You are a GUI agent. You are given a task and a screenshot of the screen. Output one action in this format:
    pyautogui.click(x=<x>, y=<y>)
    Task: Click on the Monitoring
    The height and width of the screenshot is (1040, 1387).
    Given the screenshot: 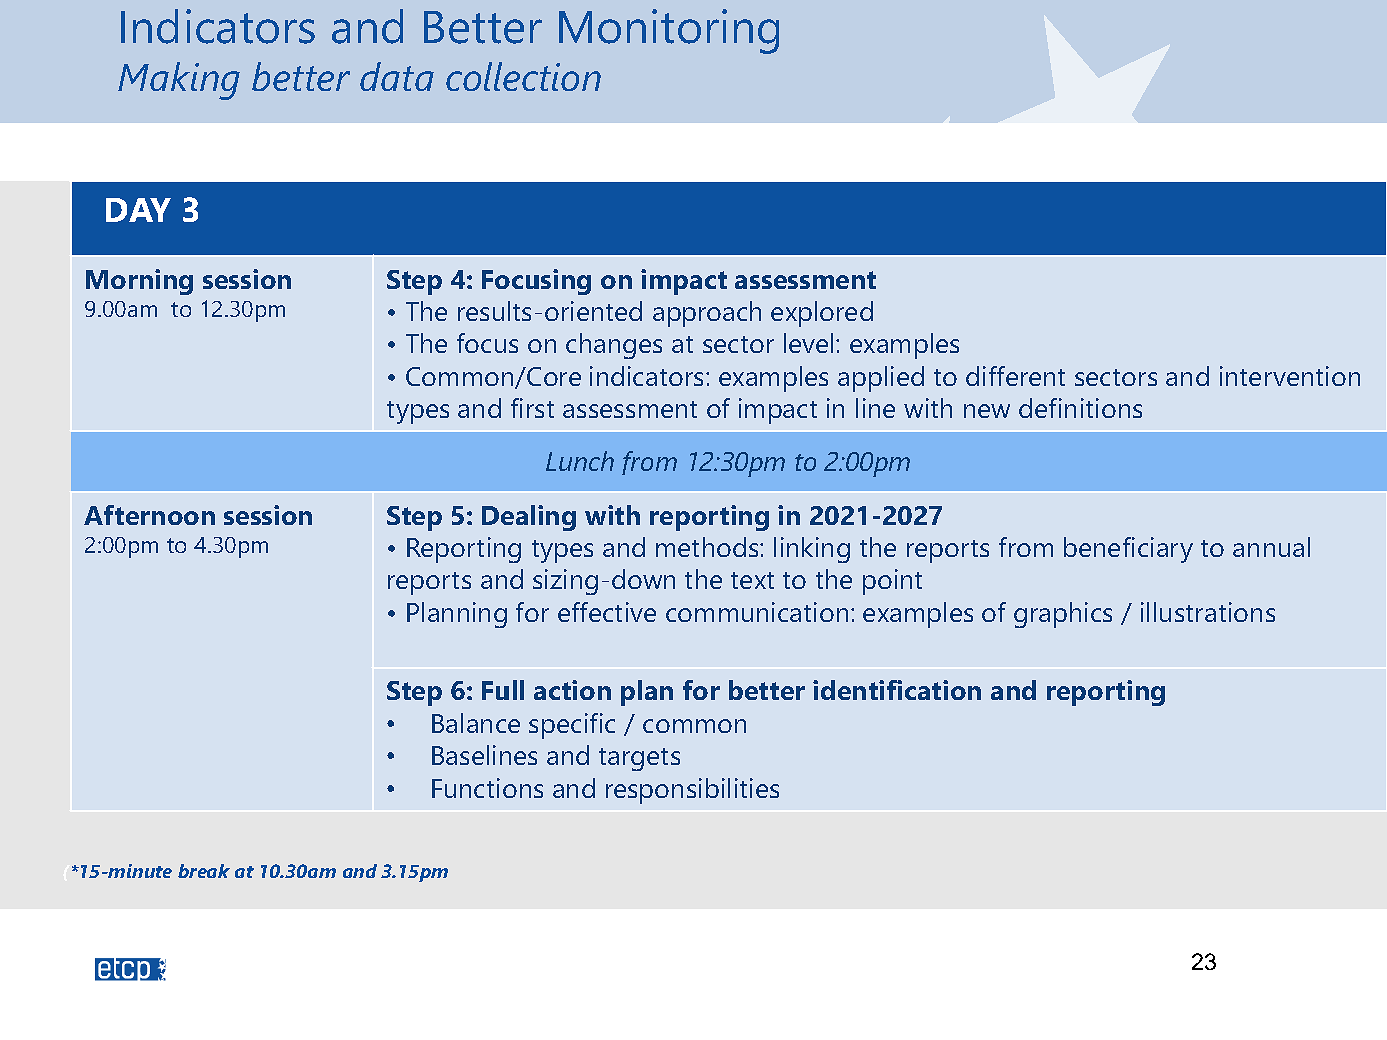 What is the action you would take?
    pyautogui.click(x=669, y=31)
